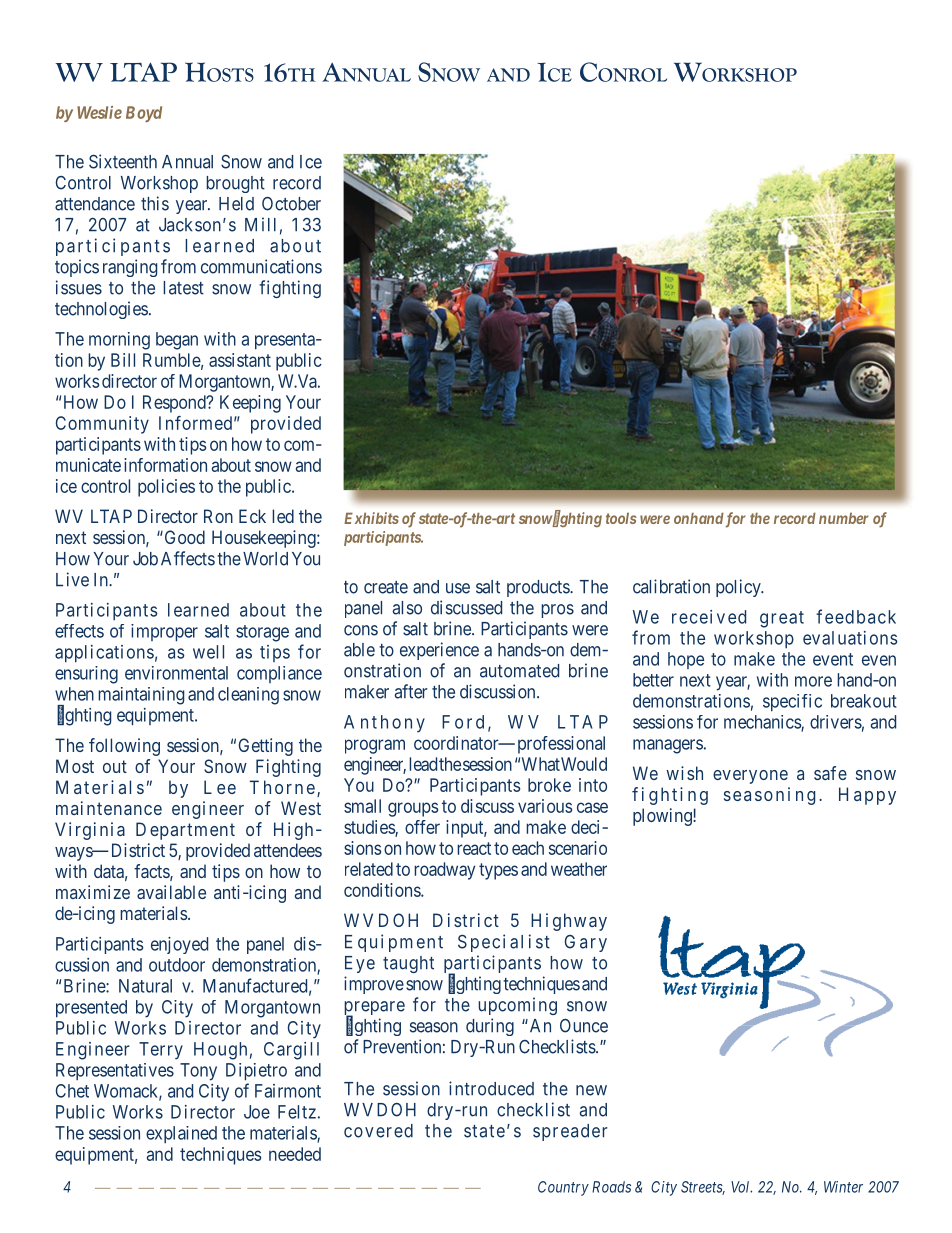 The image size is (952, 1233). I want to click on number, so click(844, 518).
